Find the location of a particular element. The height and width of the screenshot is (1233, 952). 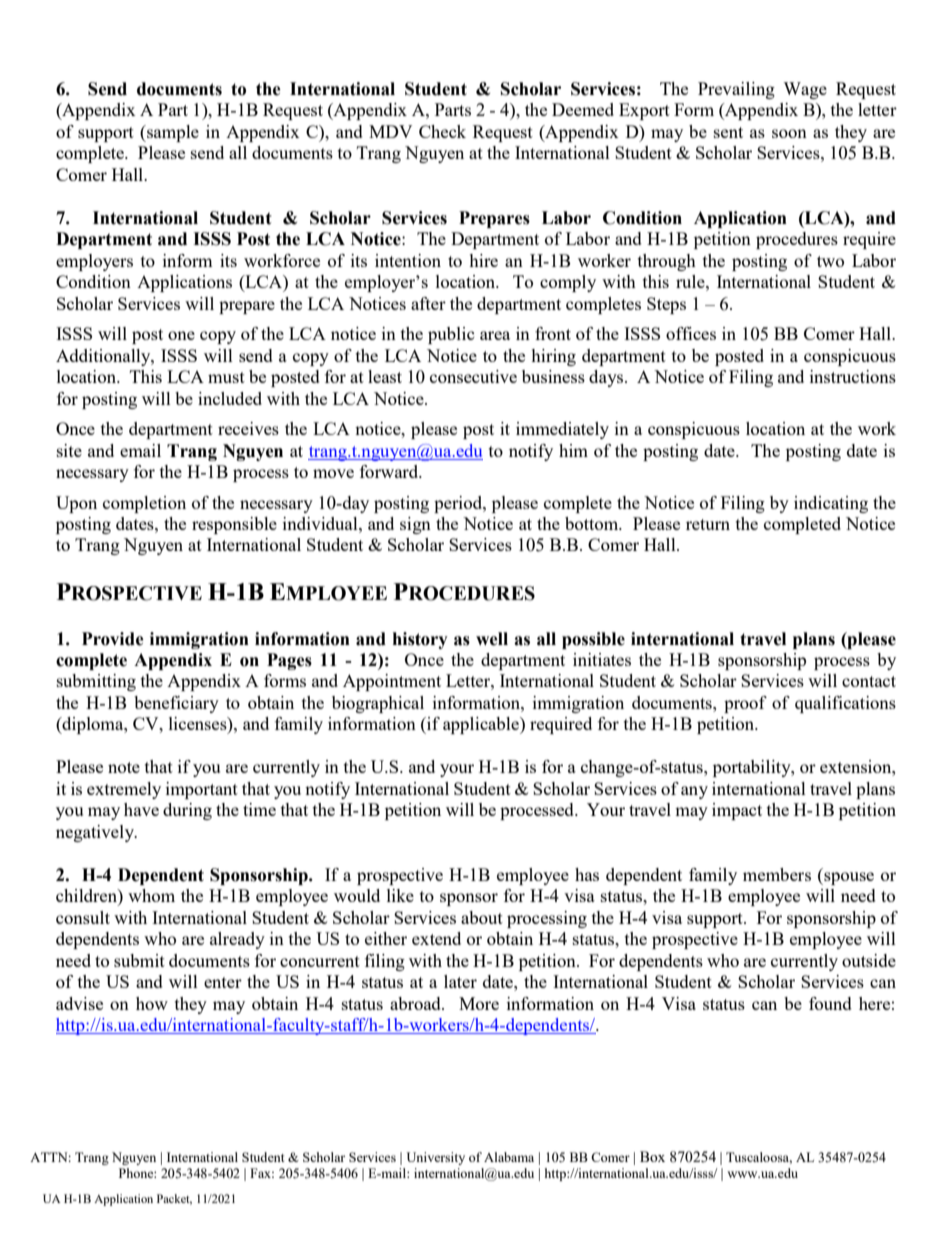

during is located at coordinates (187, 811).
